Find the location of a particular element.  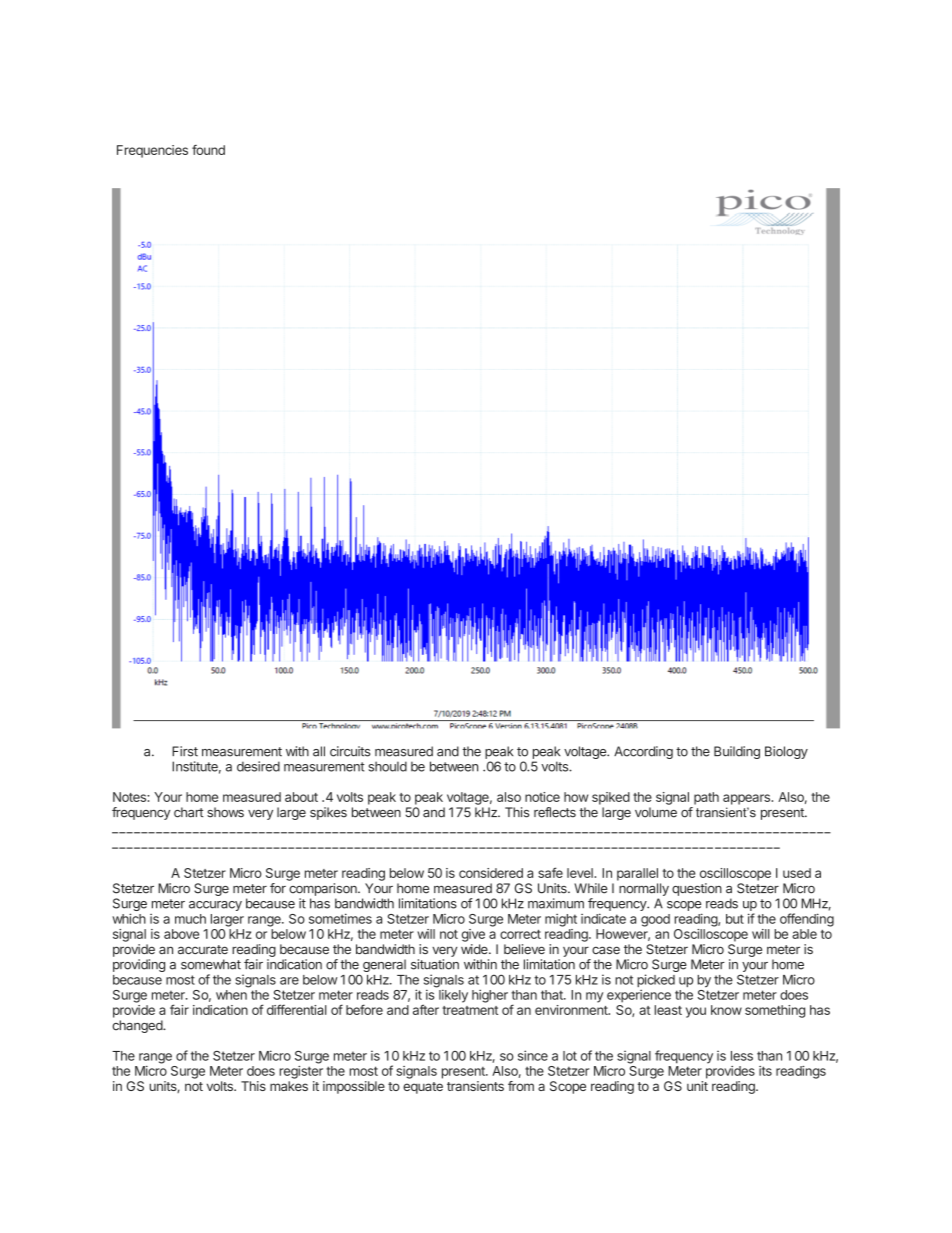

Biology is located at coordinates (786, 752).
